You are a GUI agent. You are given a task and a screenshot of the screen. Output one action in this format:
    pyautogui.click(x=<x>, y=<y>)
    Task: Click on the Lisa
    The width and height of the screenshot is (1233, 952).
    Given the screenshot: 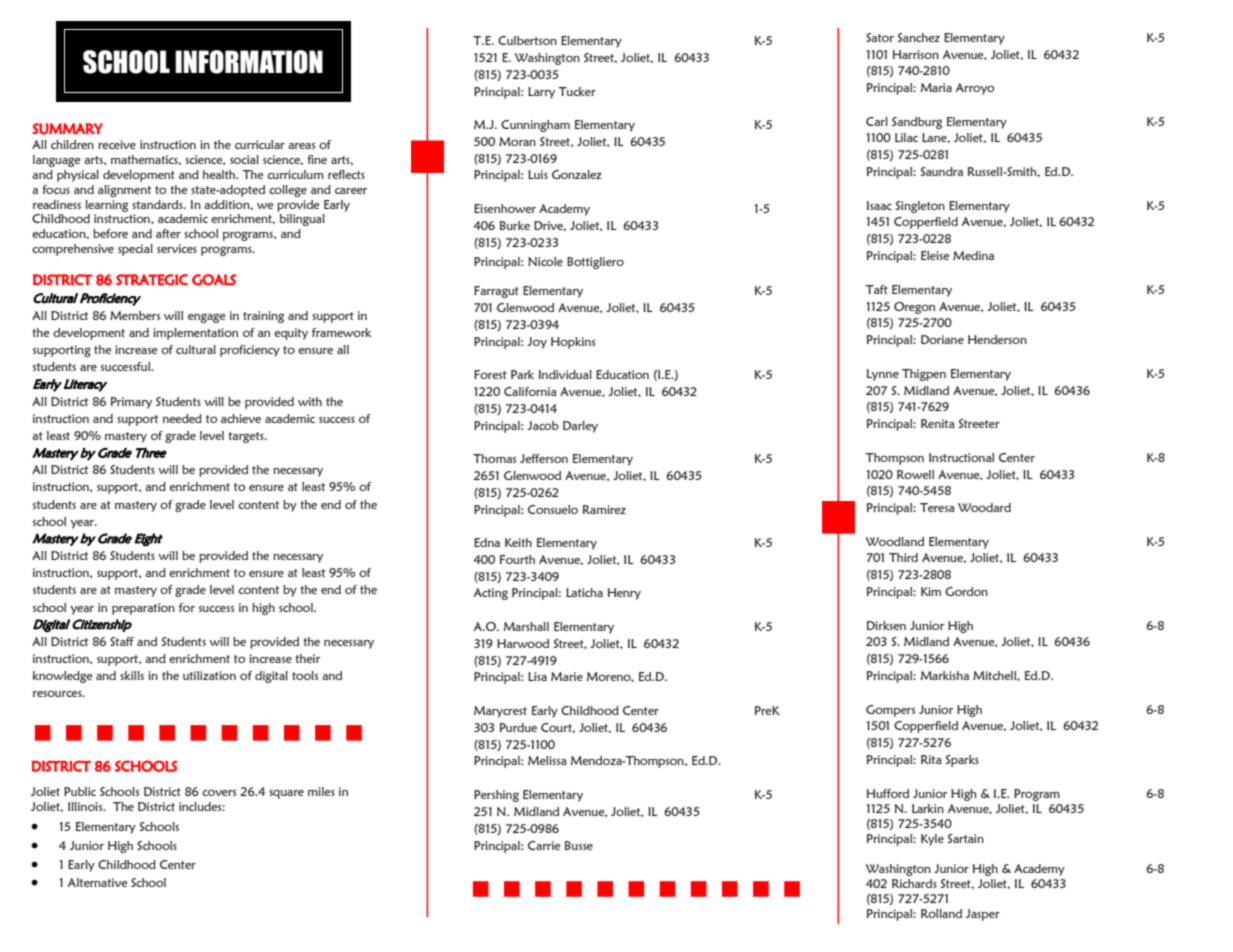 What is the action you would take?
    pyautogui.click(x=537, y=676)
